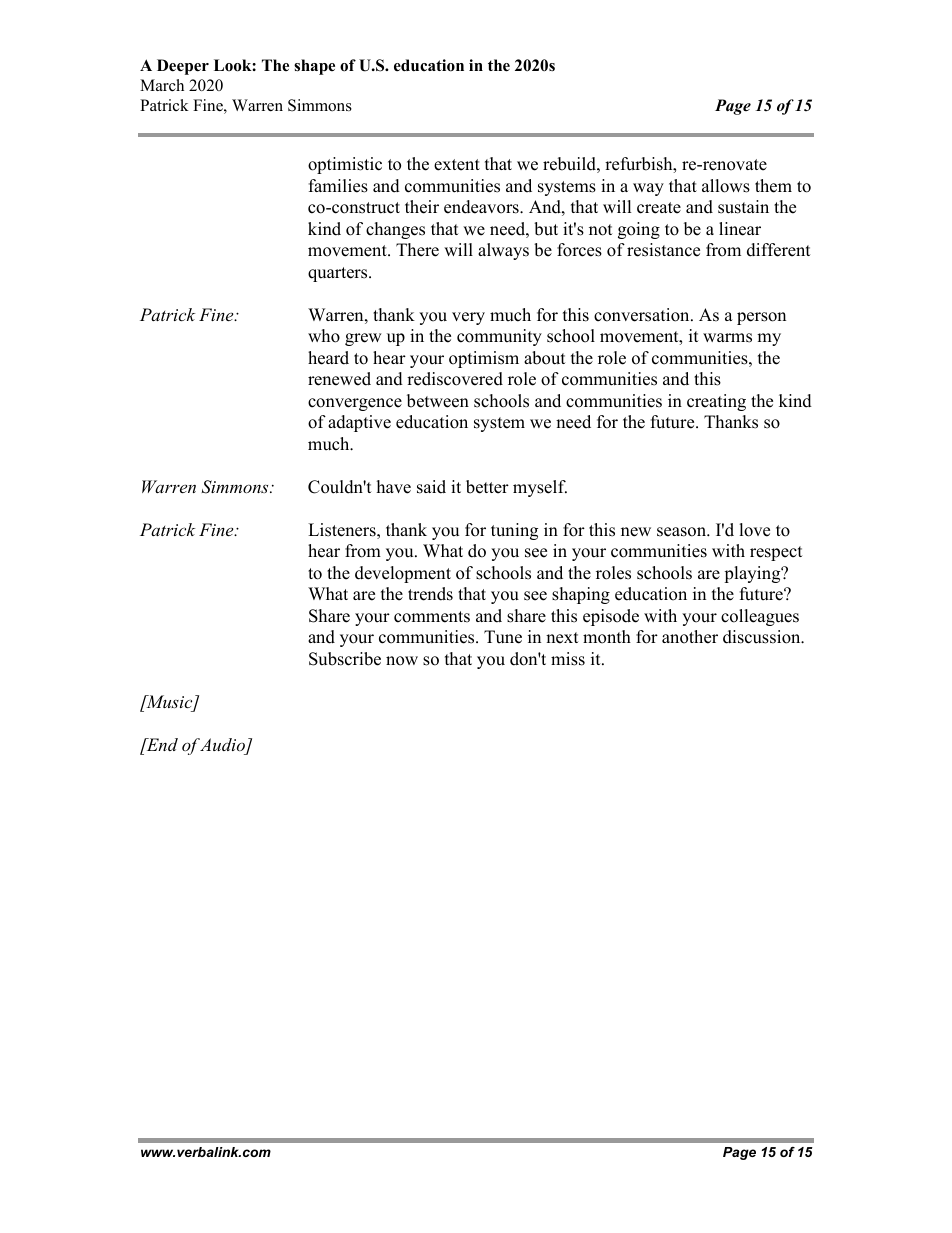  I want to click on better, so click(487, 487).
